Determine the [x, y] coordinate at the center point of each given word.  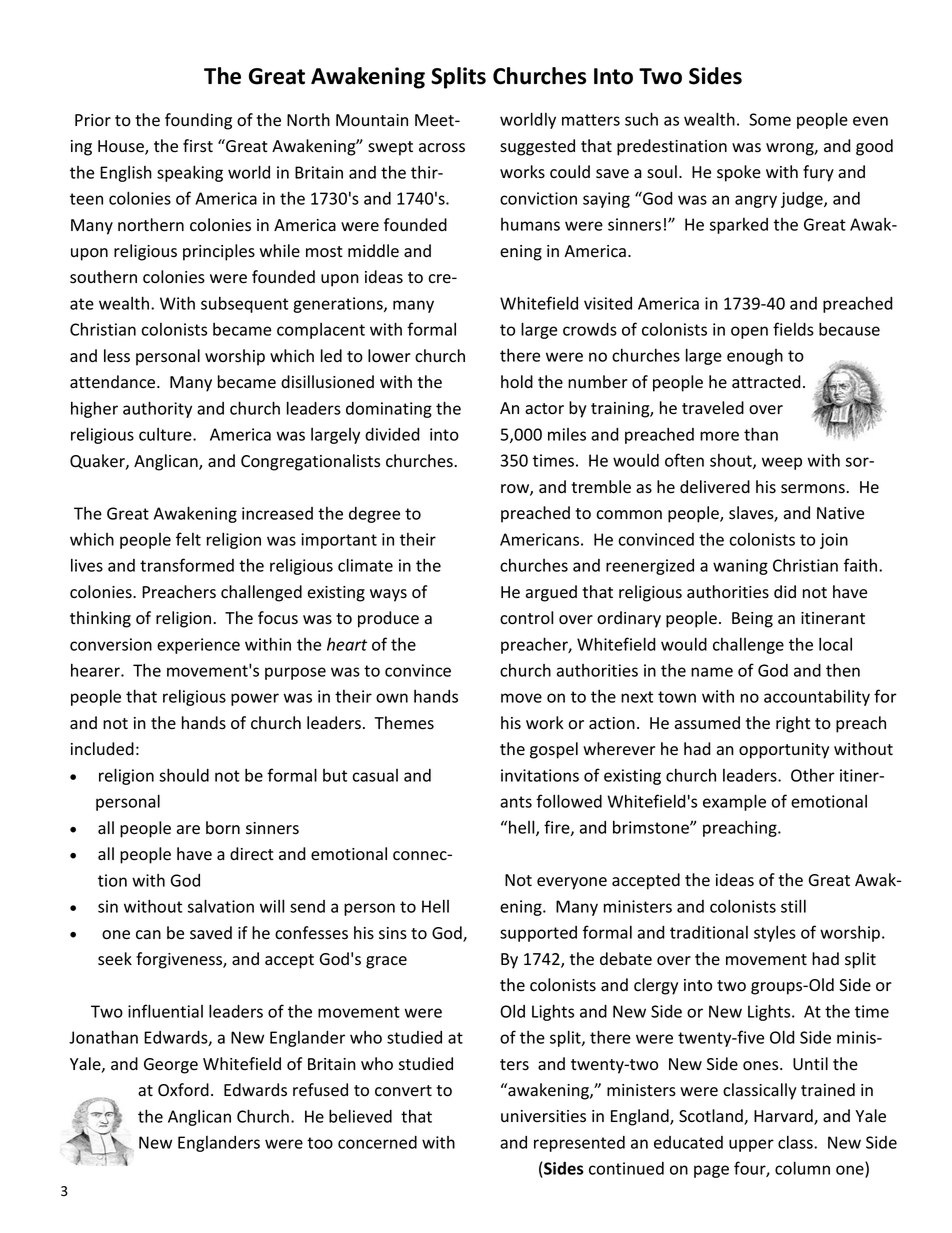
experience [198, 646]
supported [538, 934]
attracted [766, 382]
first [198, 145]
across [442, 148]
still [793, 906]
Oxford [183, 1090]
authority [157, 409]
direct [252, 854]
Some [770, 119]
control [526, 618]
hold [517, 382]
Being [752, 620]
